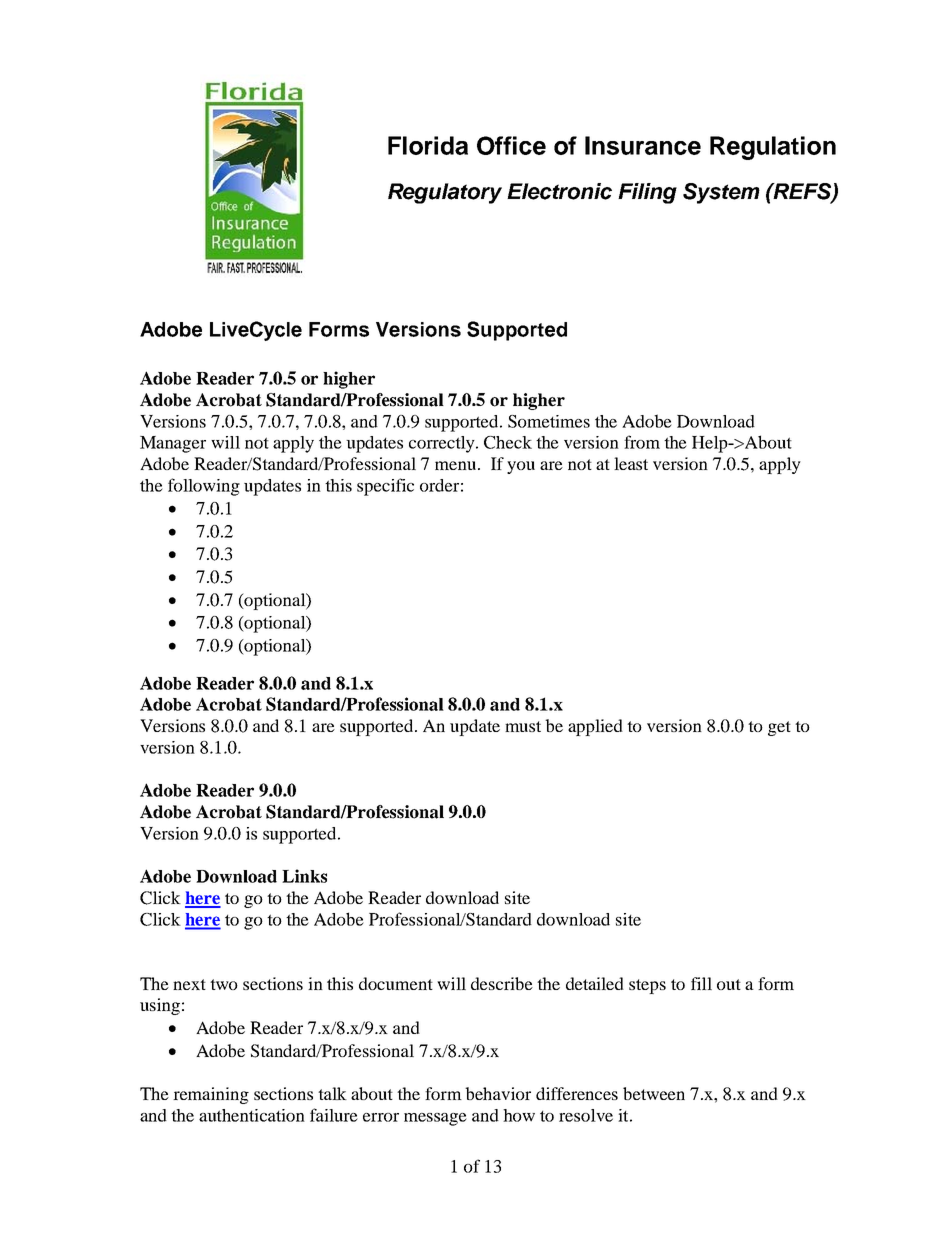  Describe the element at coordinates (502, 983) in the document. I see `describe` at that location.
